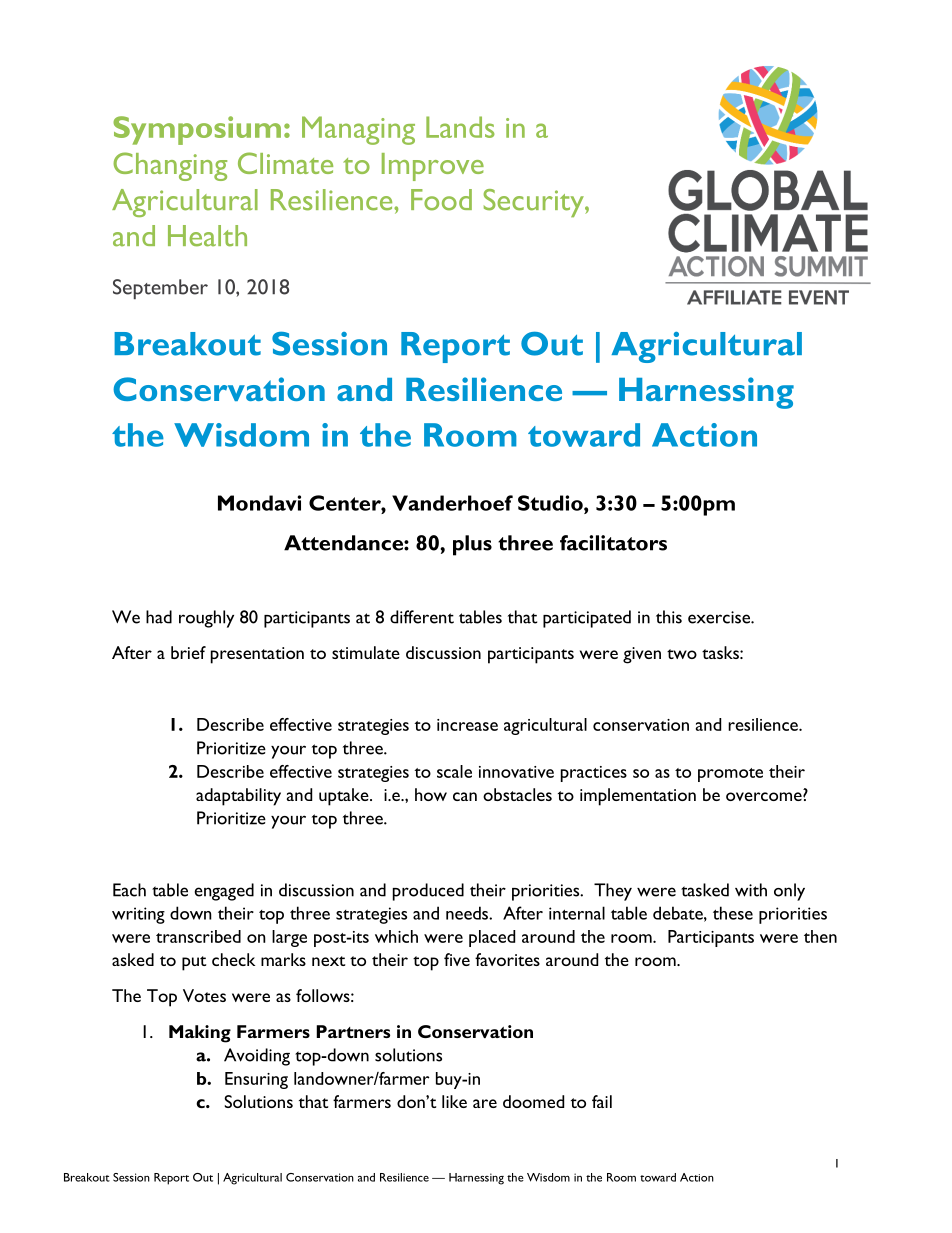  Describe the element at coordinates (613, 543) in the screenshot. I see `facilitators` at that location.
